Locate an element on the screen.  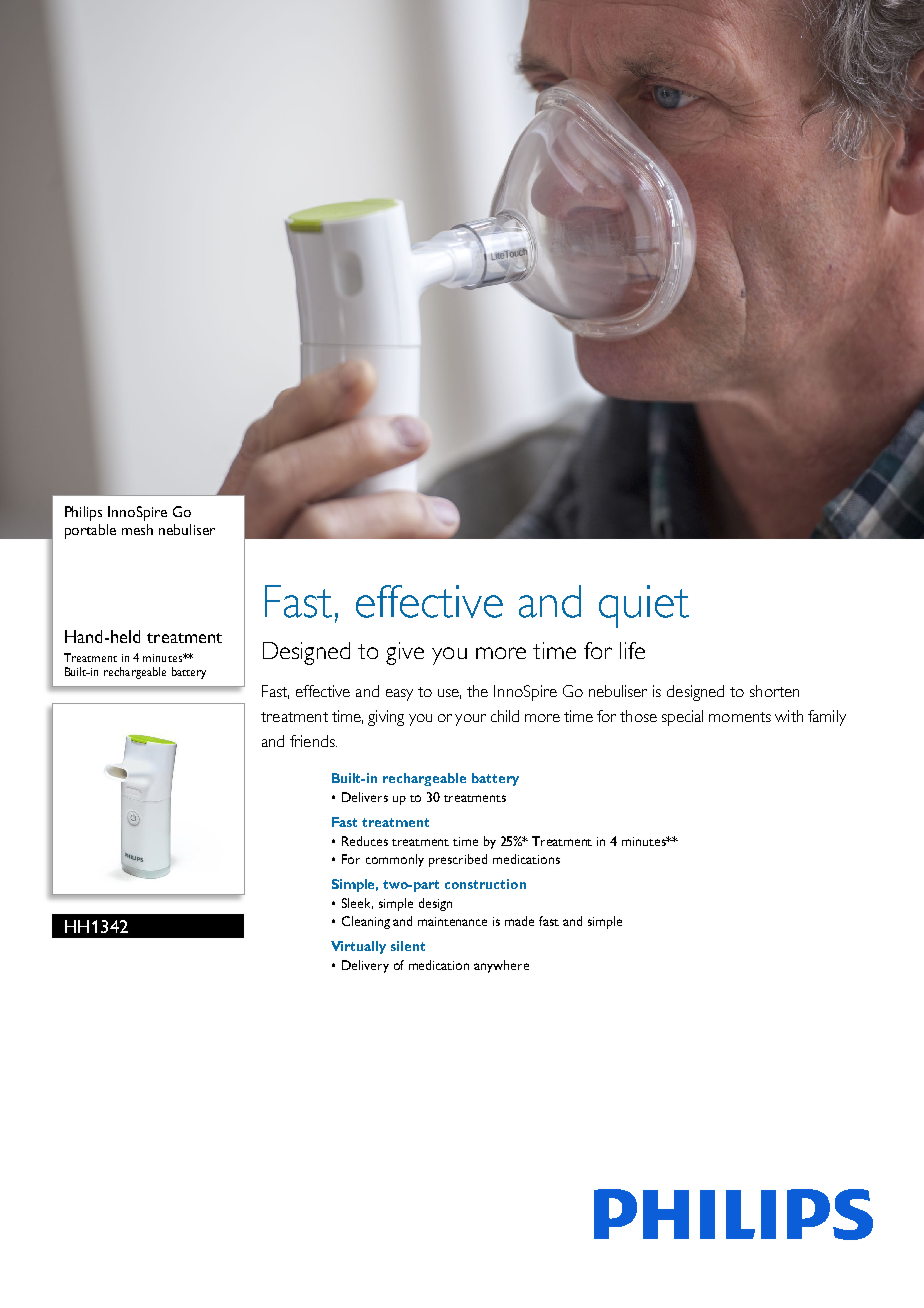
anywhere is located at coordinates (501, 966).
